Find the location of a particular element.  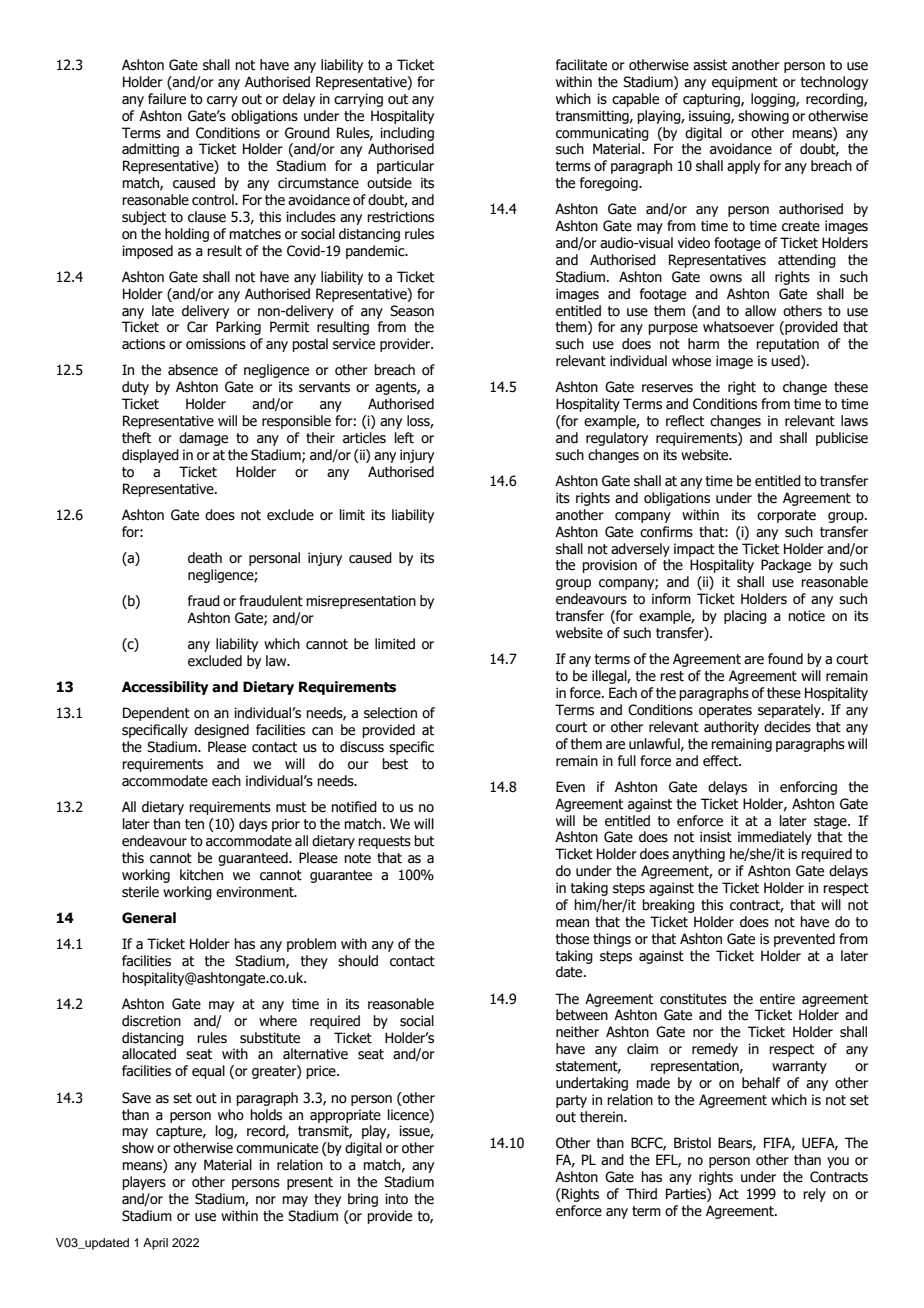

where is located at coordinates (278, 1021).
